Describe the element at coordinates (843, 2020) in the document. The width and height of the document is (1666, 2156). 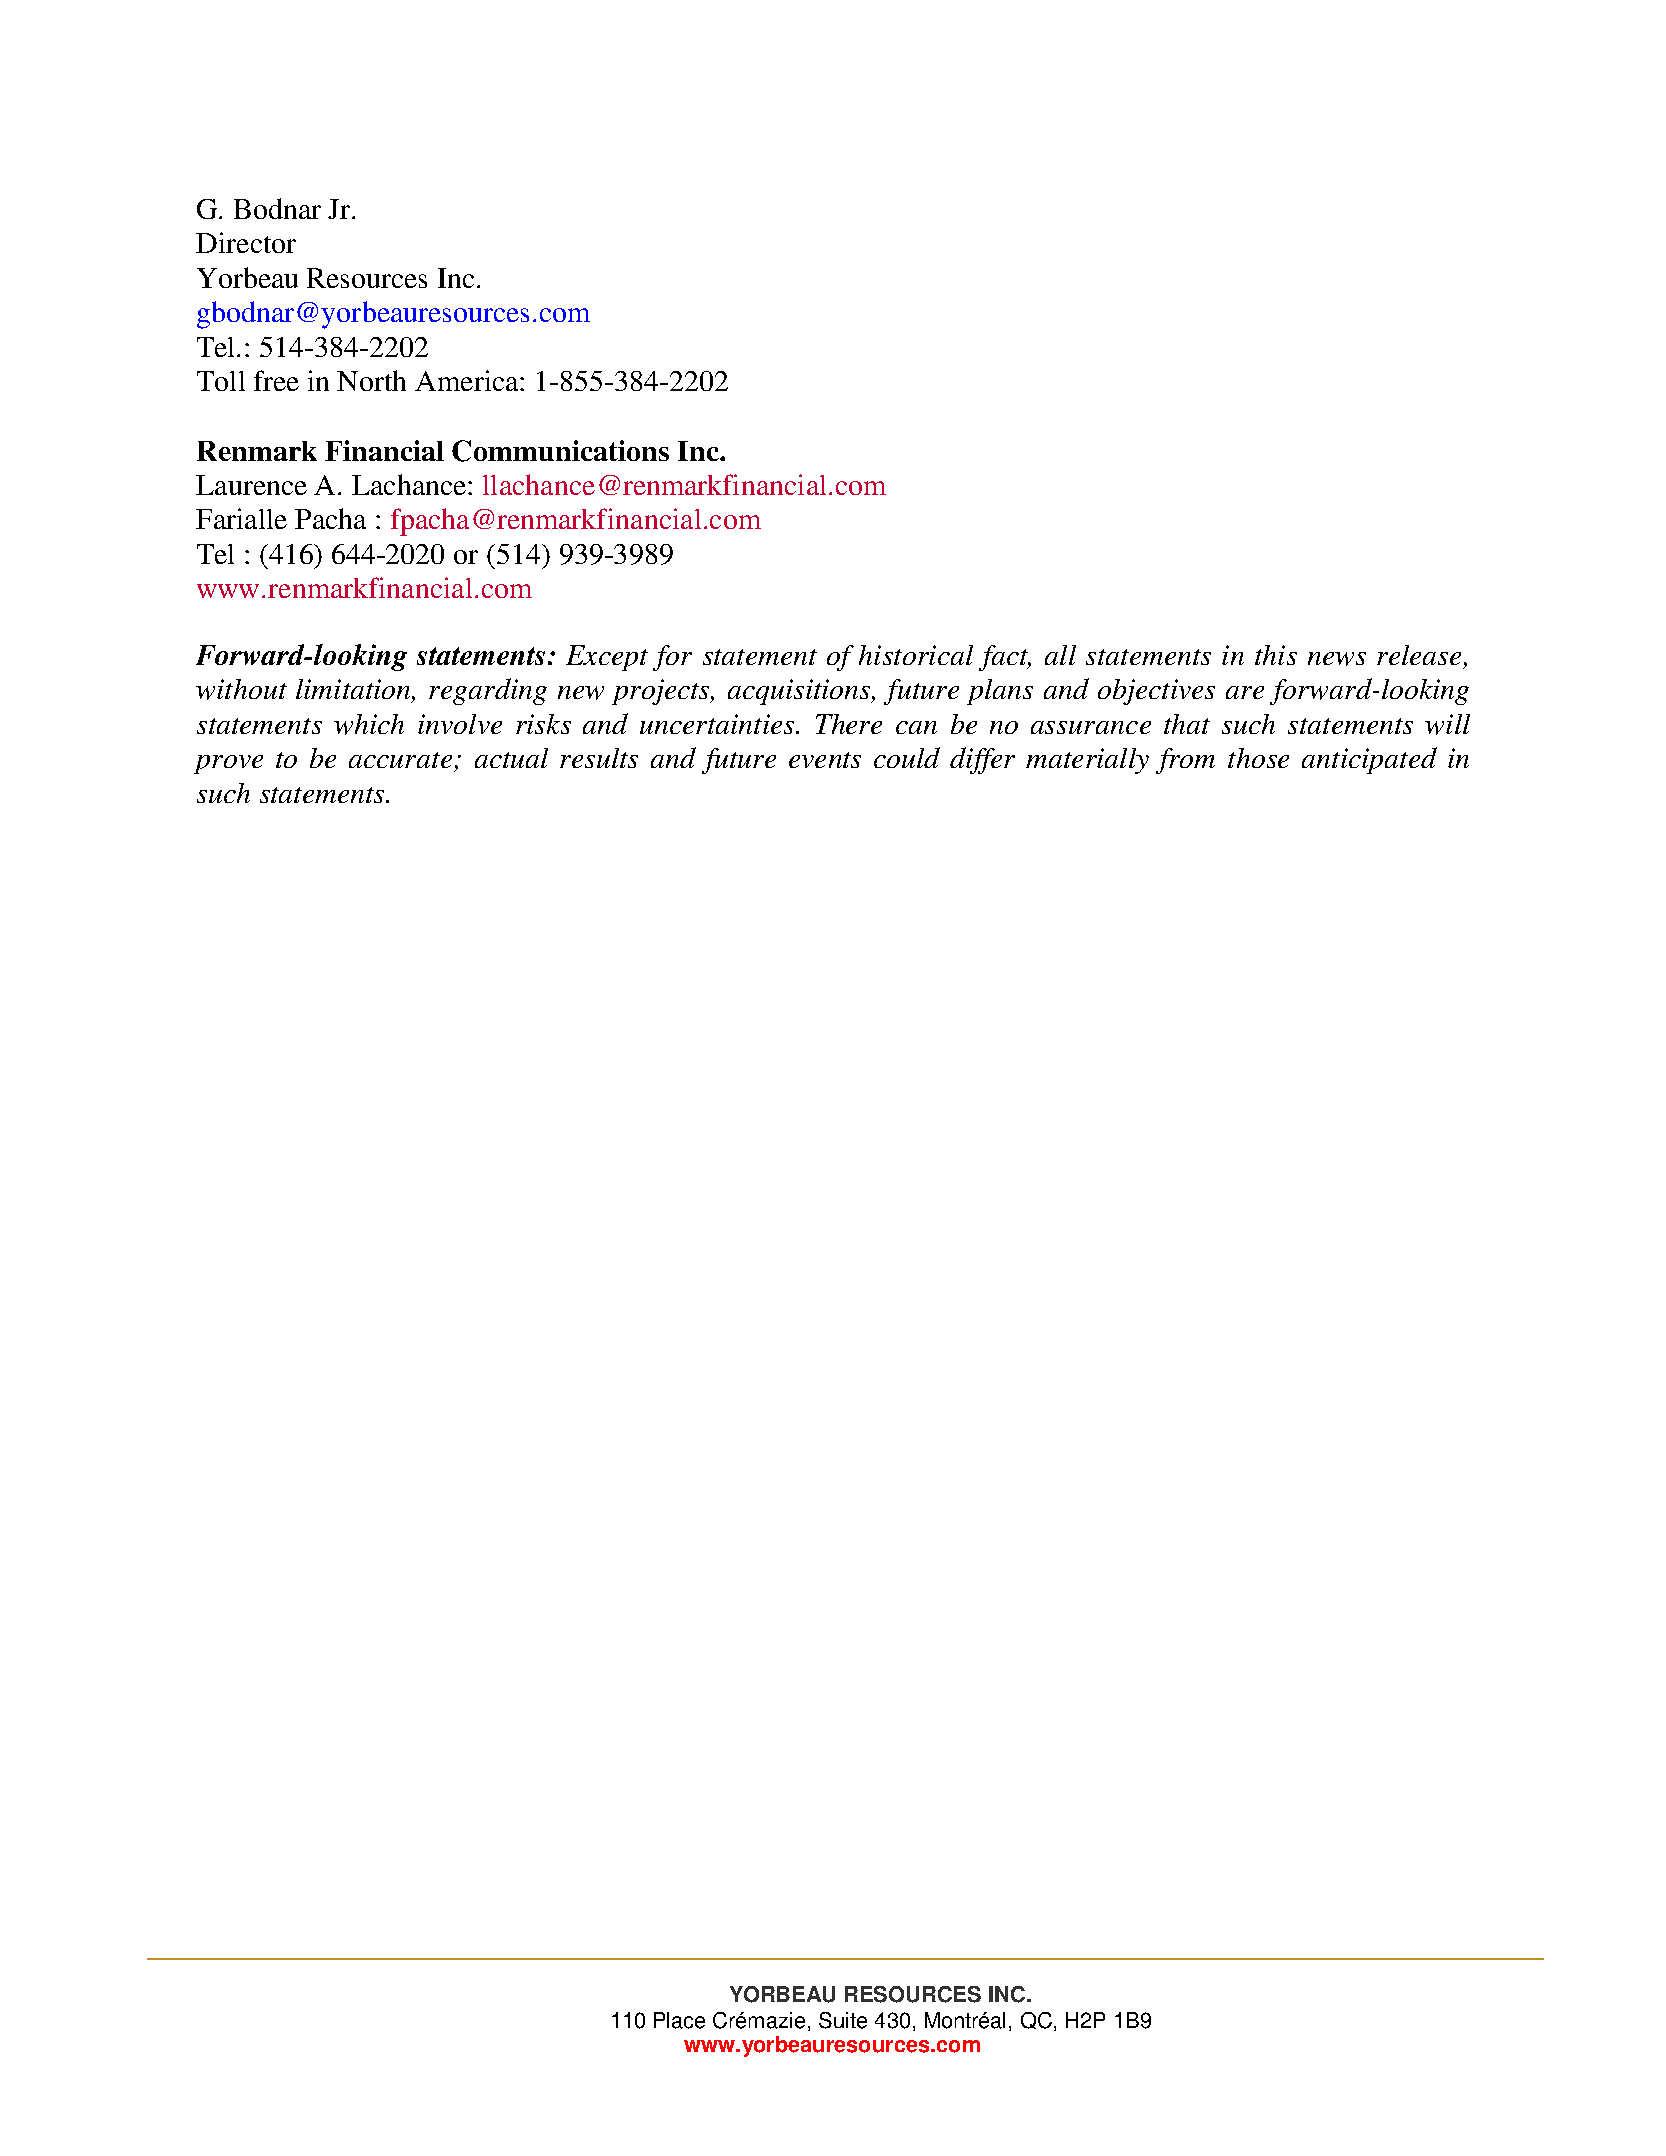
I see `Suite` at that location.
